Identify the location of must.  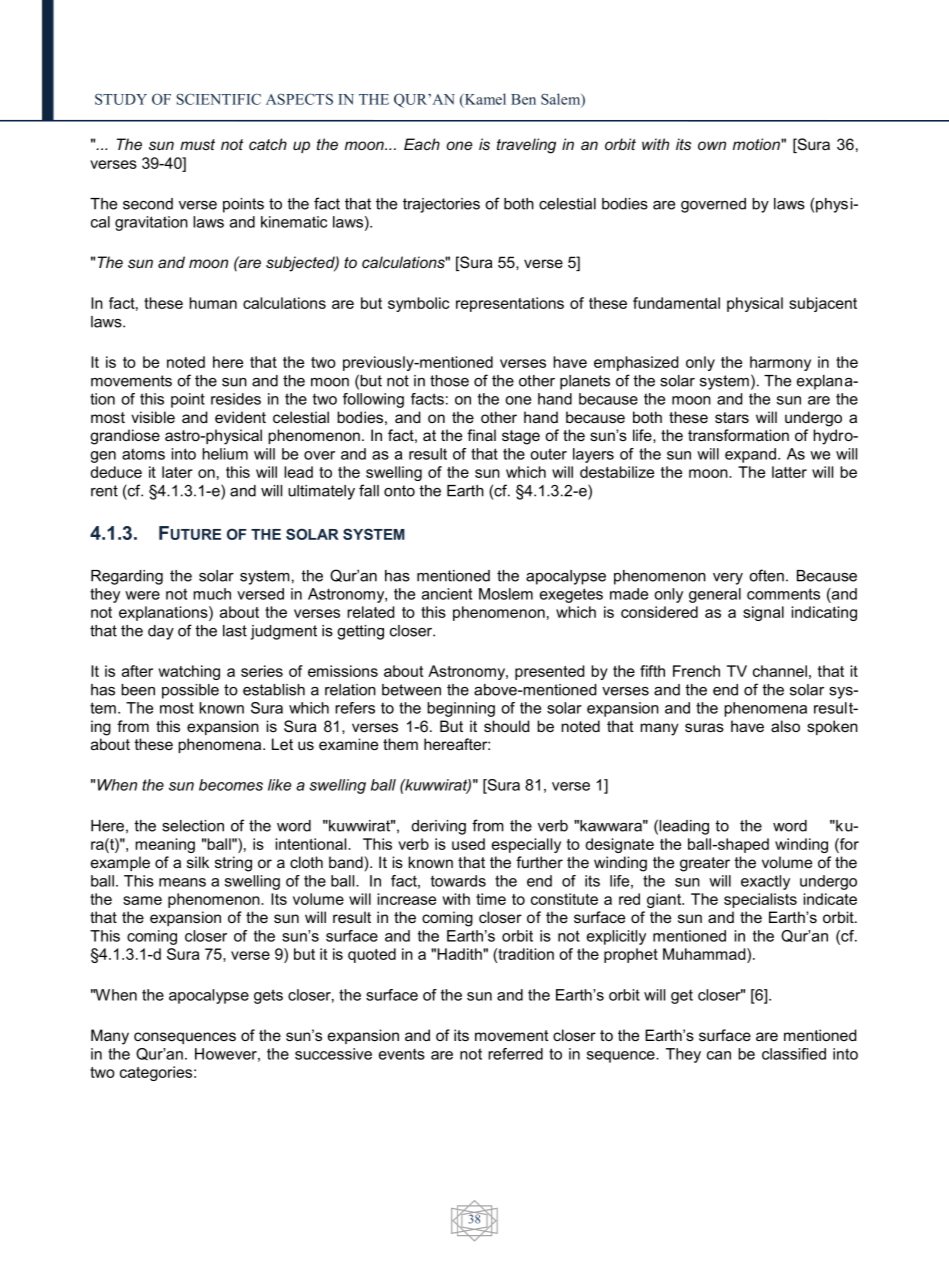
(197, 144).
